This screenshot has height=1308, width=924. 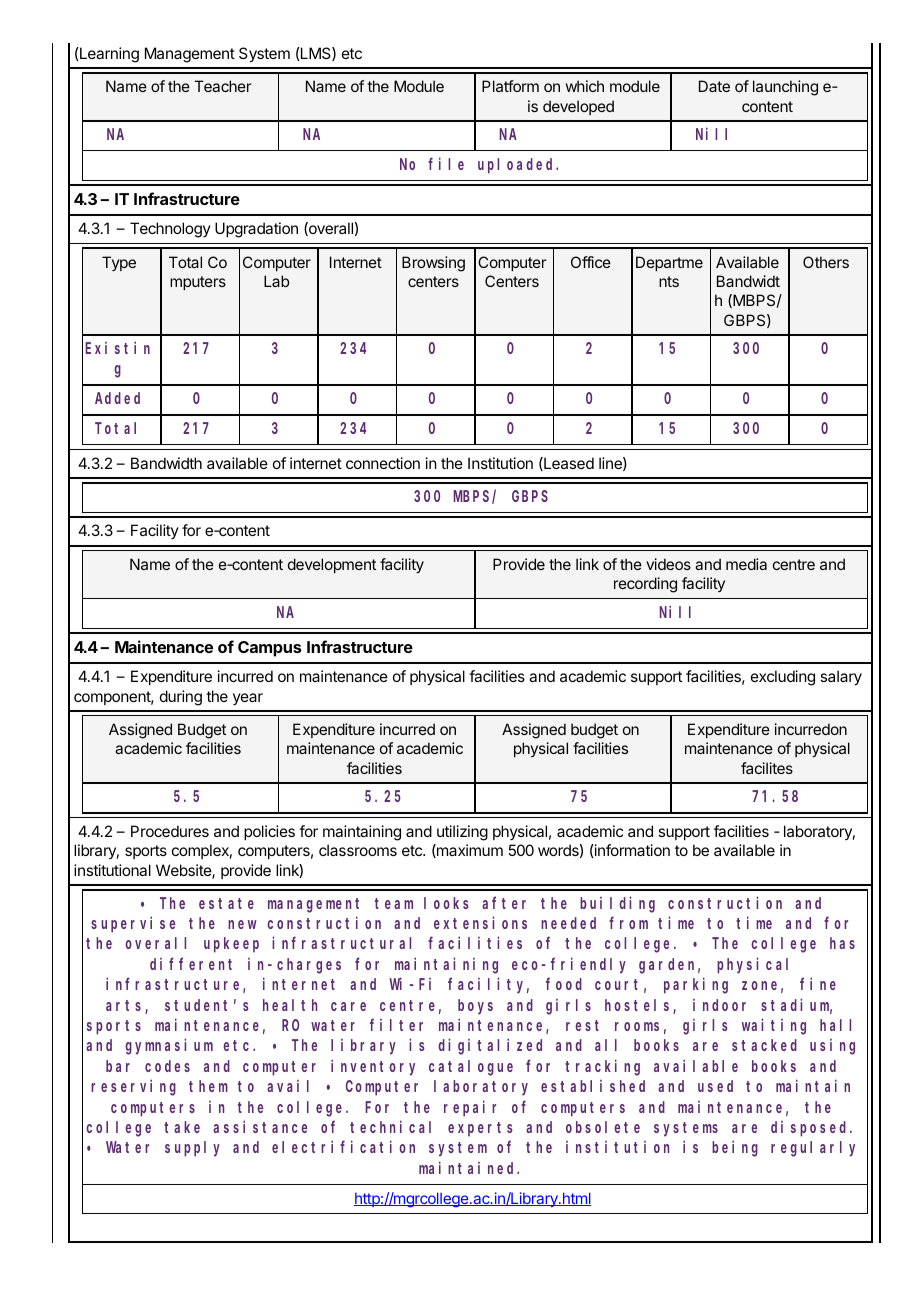 What do you see at coordinates (783, 678) in the screenshot?
I see `excluding` at bounding box center [783, 678].
